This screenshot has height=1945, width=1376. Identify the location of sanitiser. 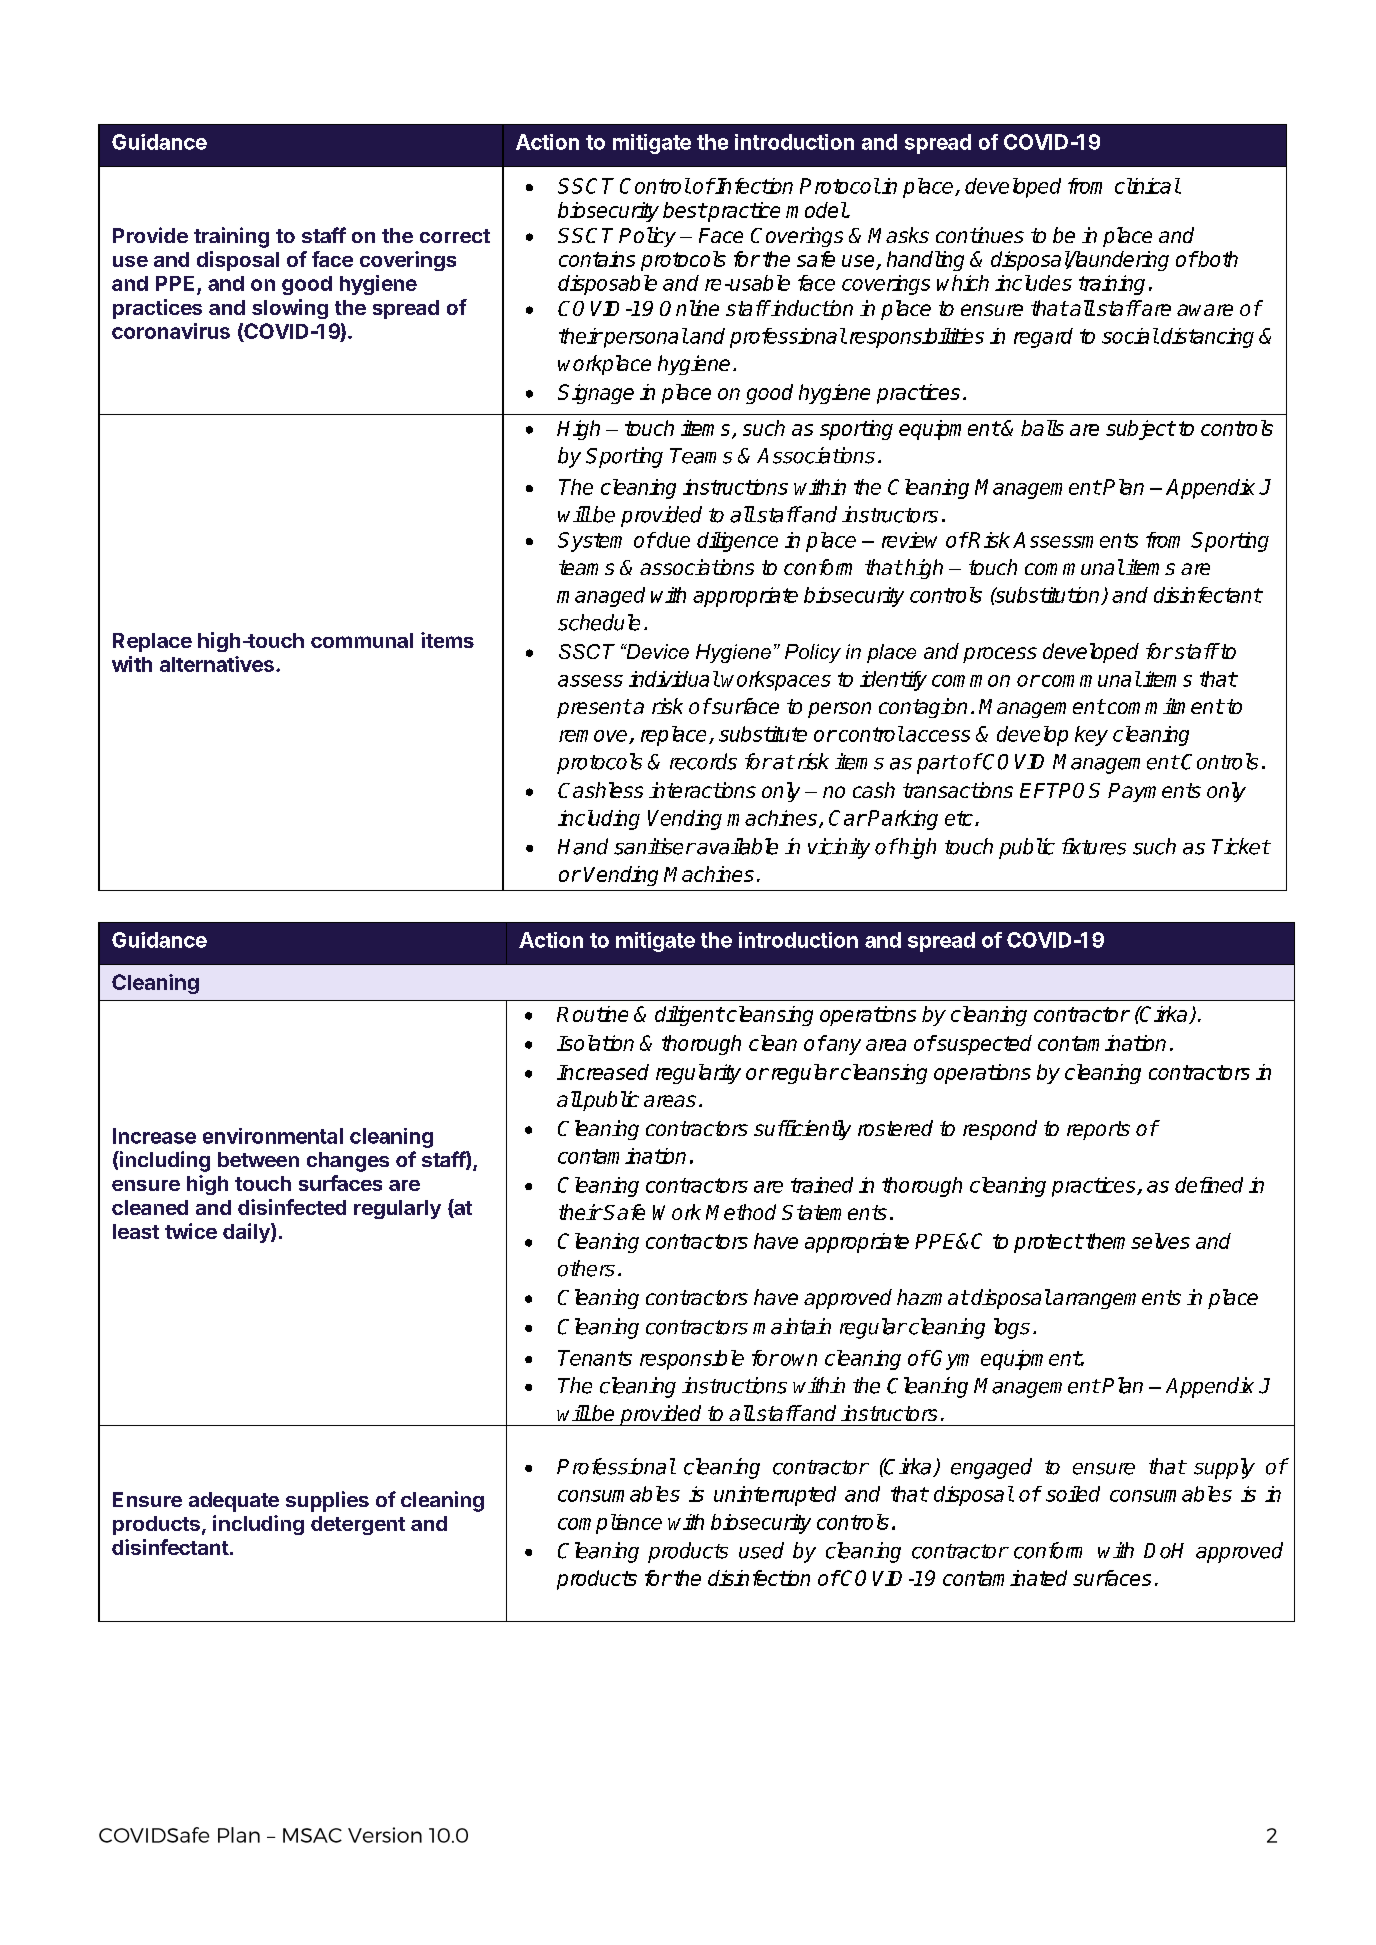
(654, 846).
